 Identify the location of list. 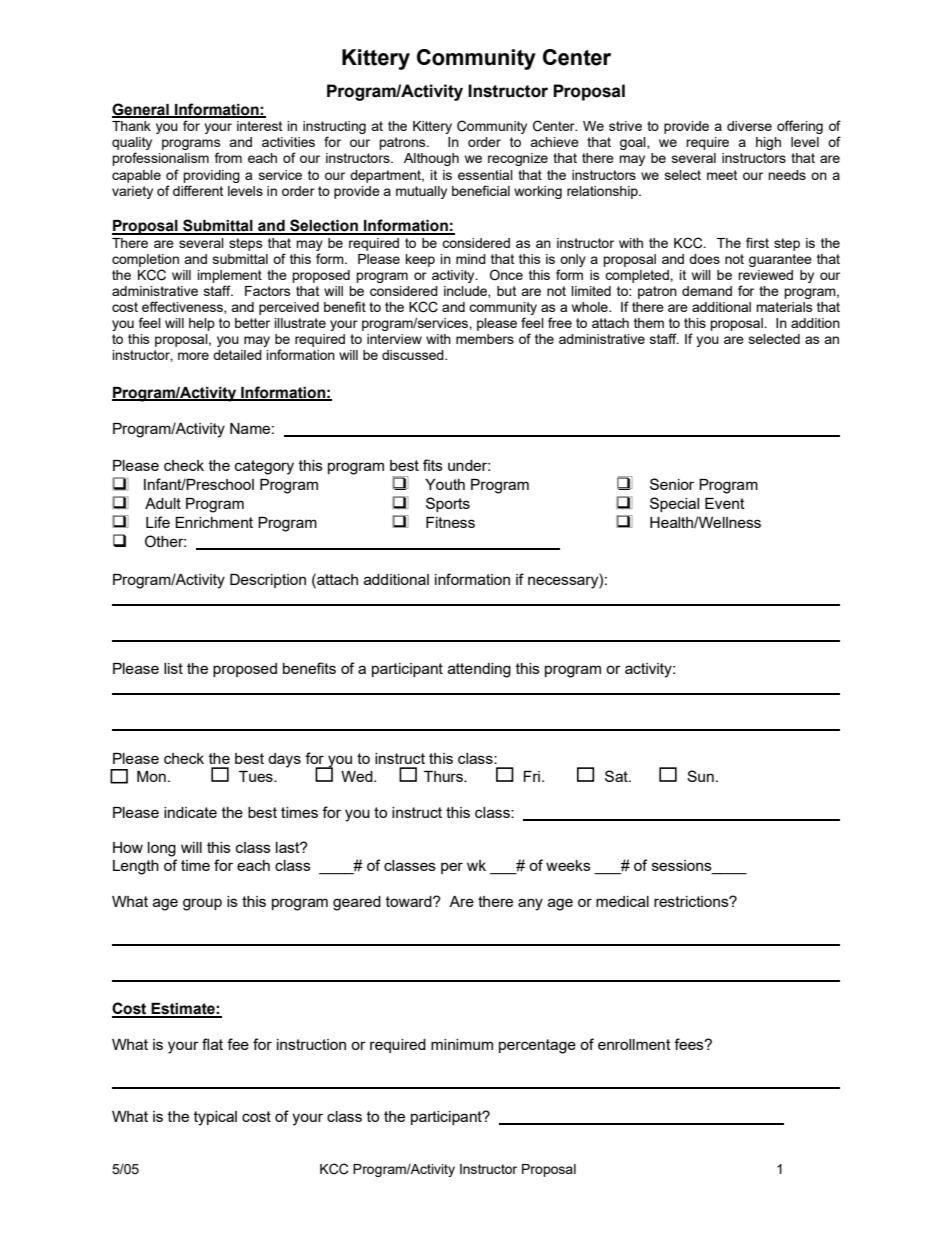
(173, 668).
